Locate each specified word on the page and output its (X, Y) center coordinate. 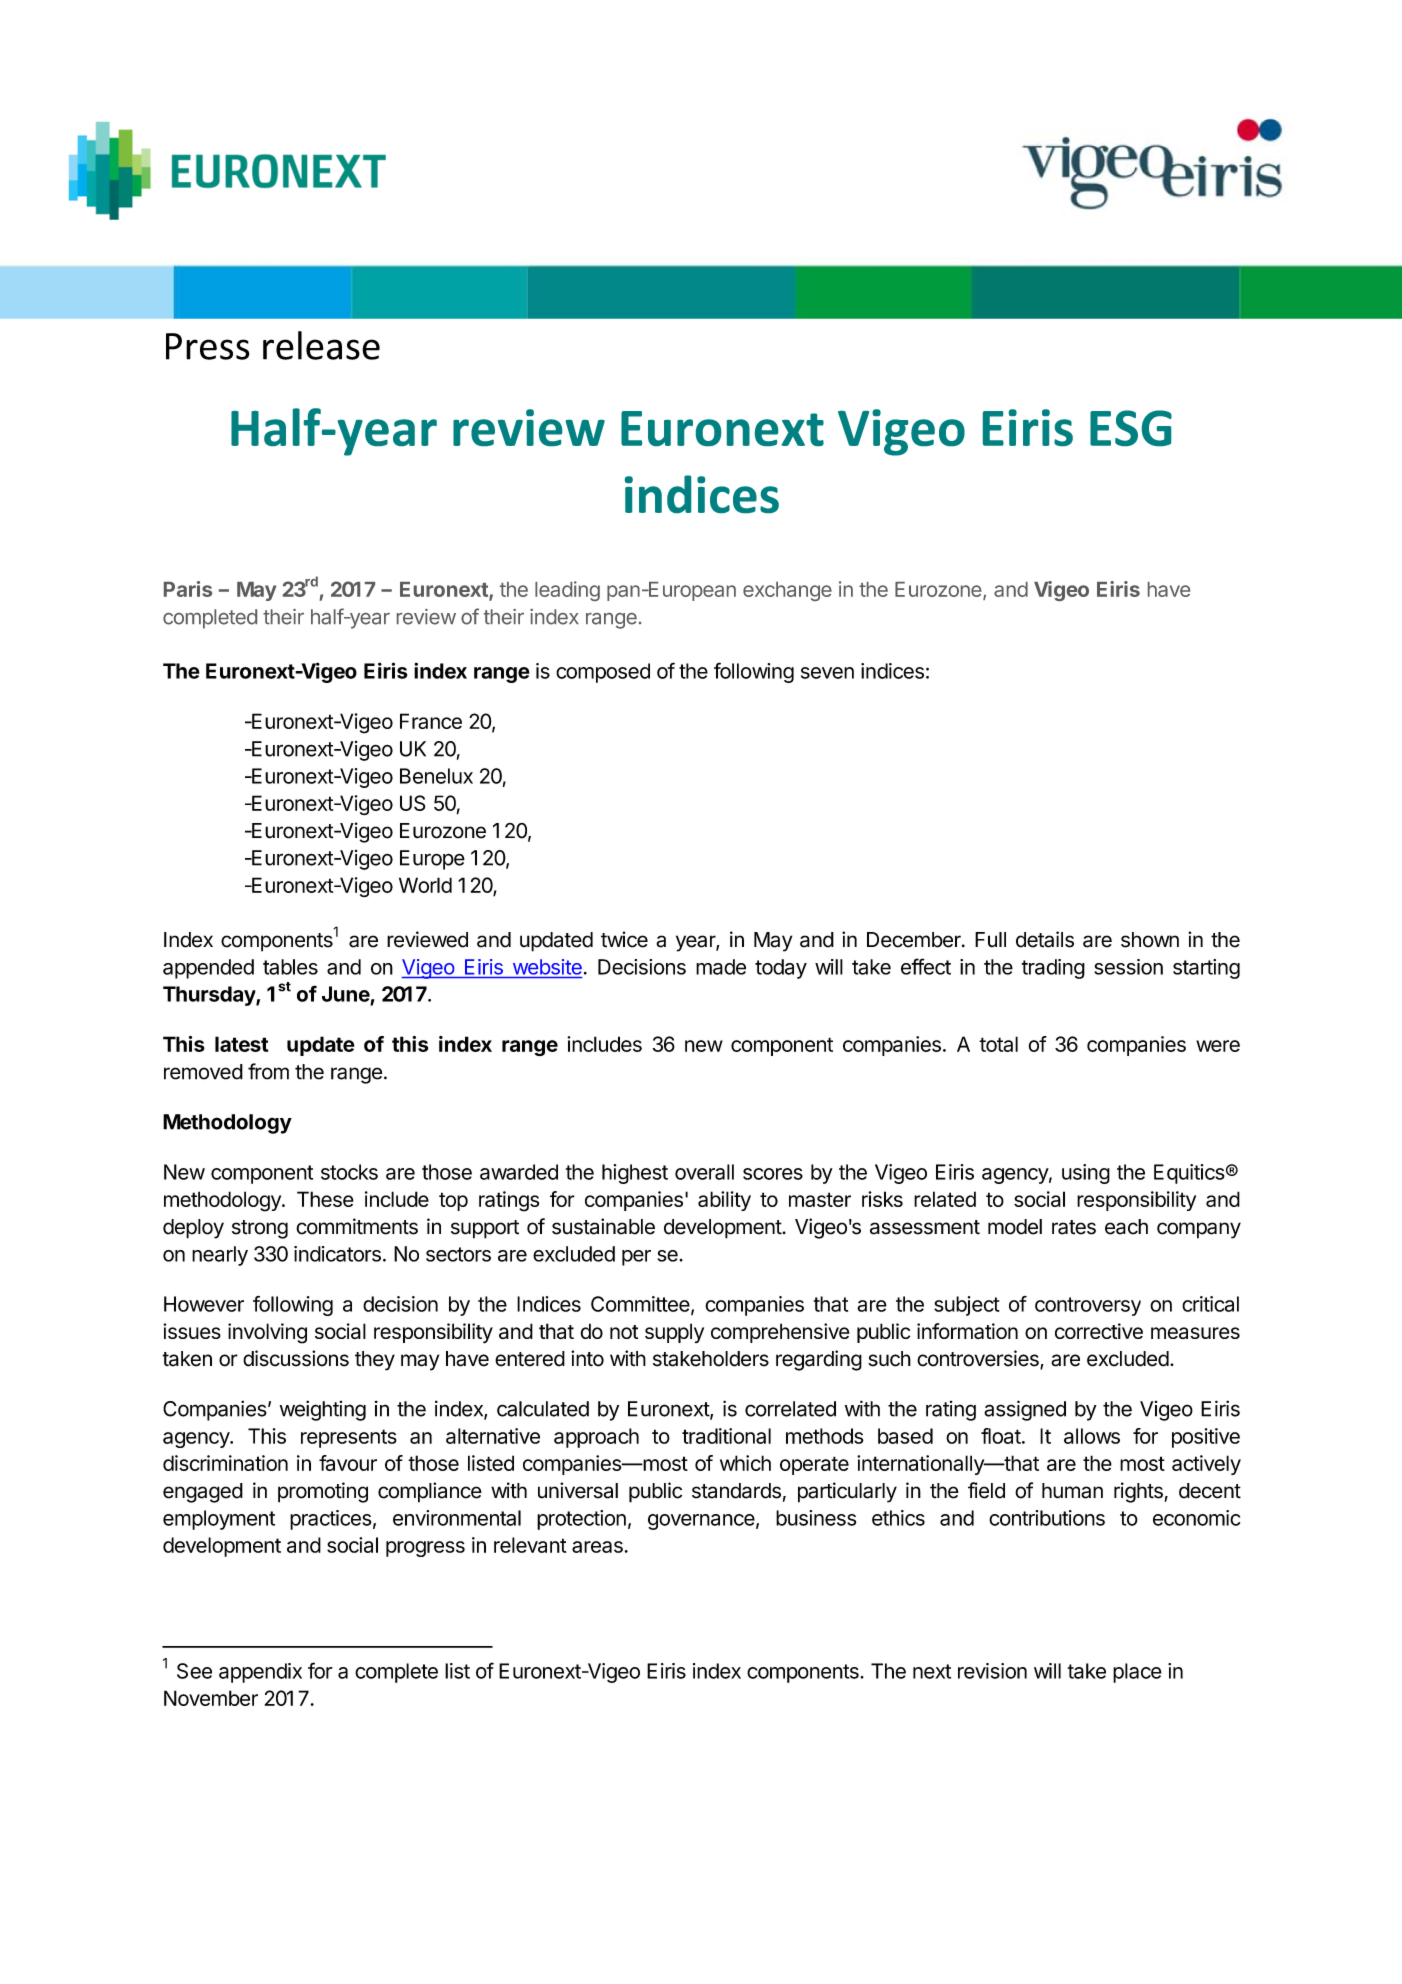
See (194, 1671)
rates (1074, 1227)
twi (613, 939)
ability (724, 1201)
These (325, 1199)
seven (827, 673)
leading (567, 591)
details (1045, 939)
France (431, 721)
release (321, 345)
